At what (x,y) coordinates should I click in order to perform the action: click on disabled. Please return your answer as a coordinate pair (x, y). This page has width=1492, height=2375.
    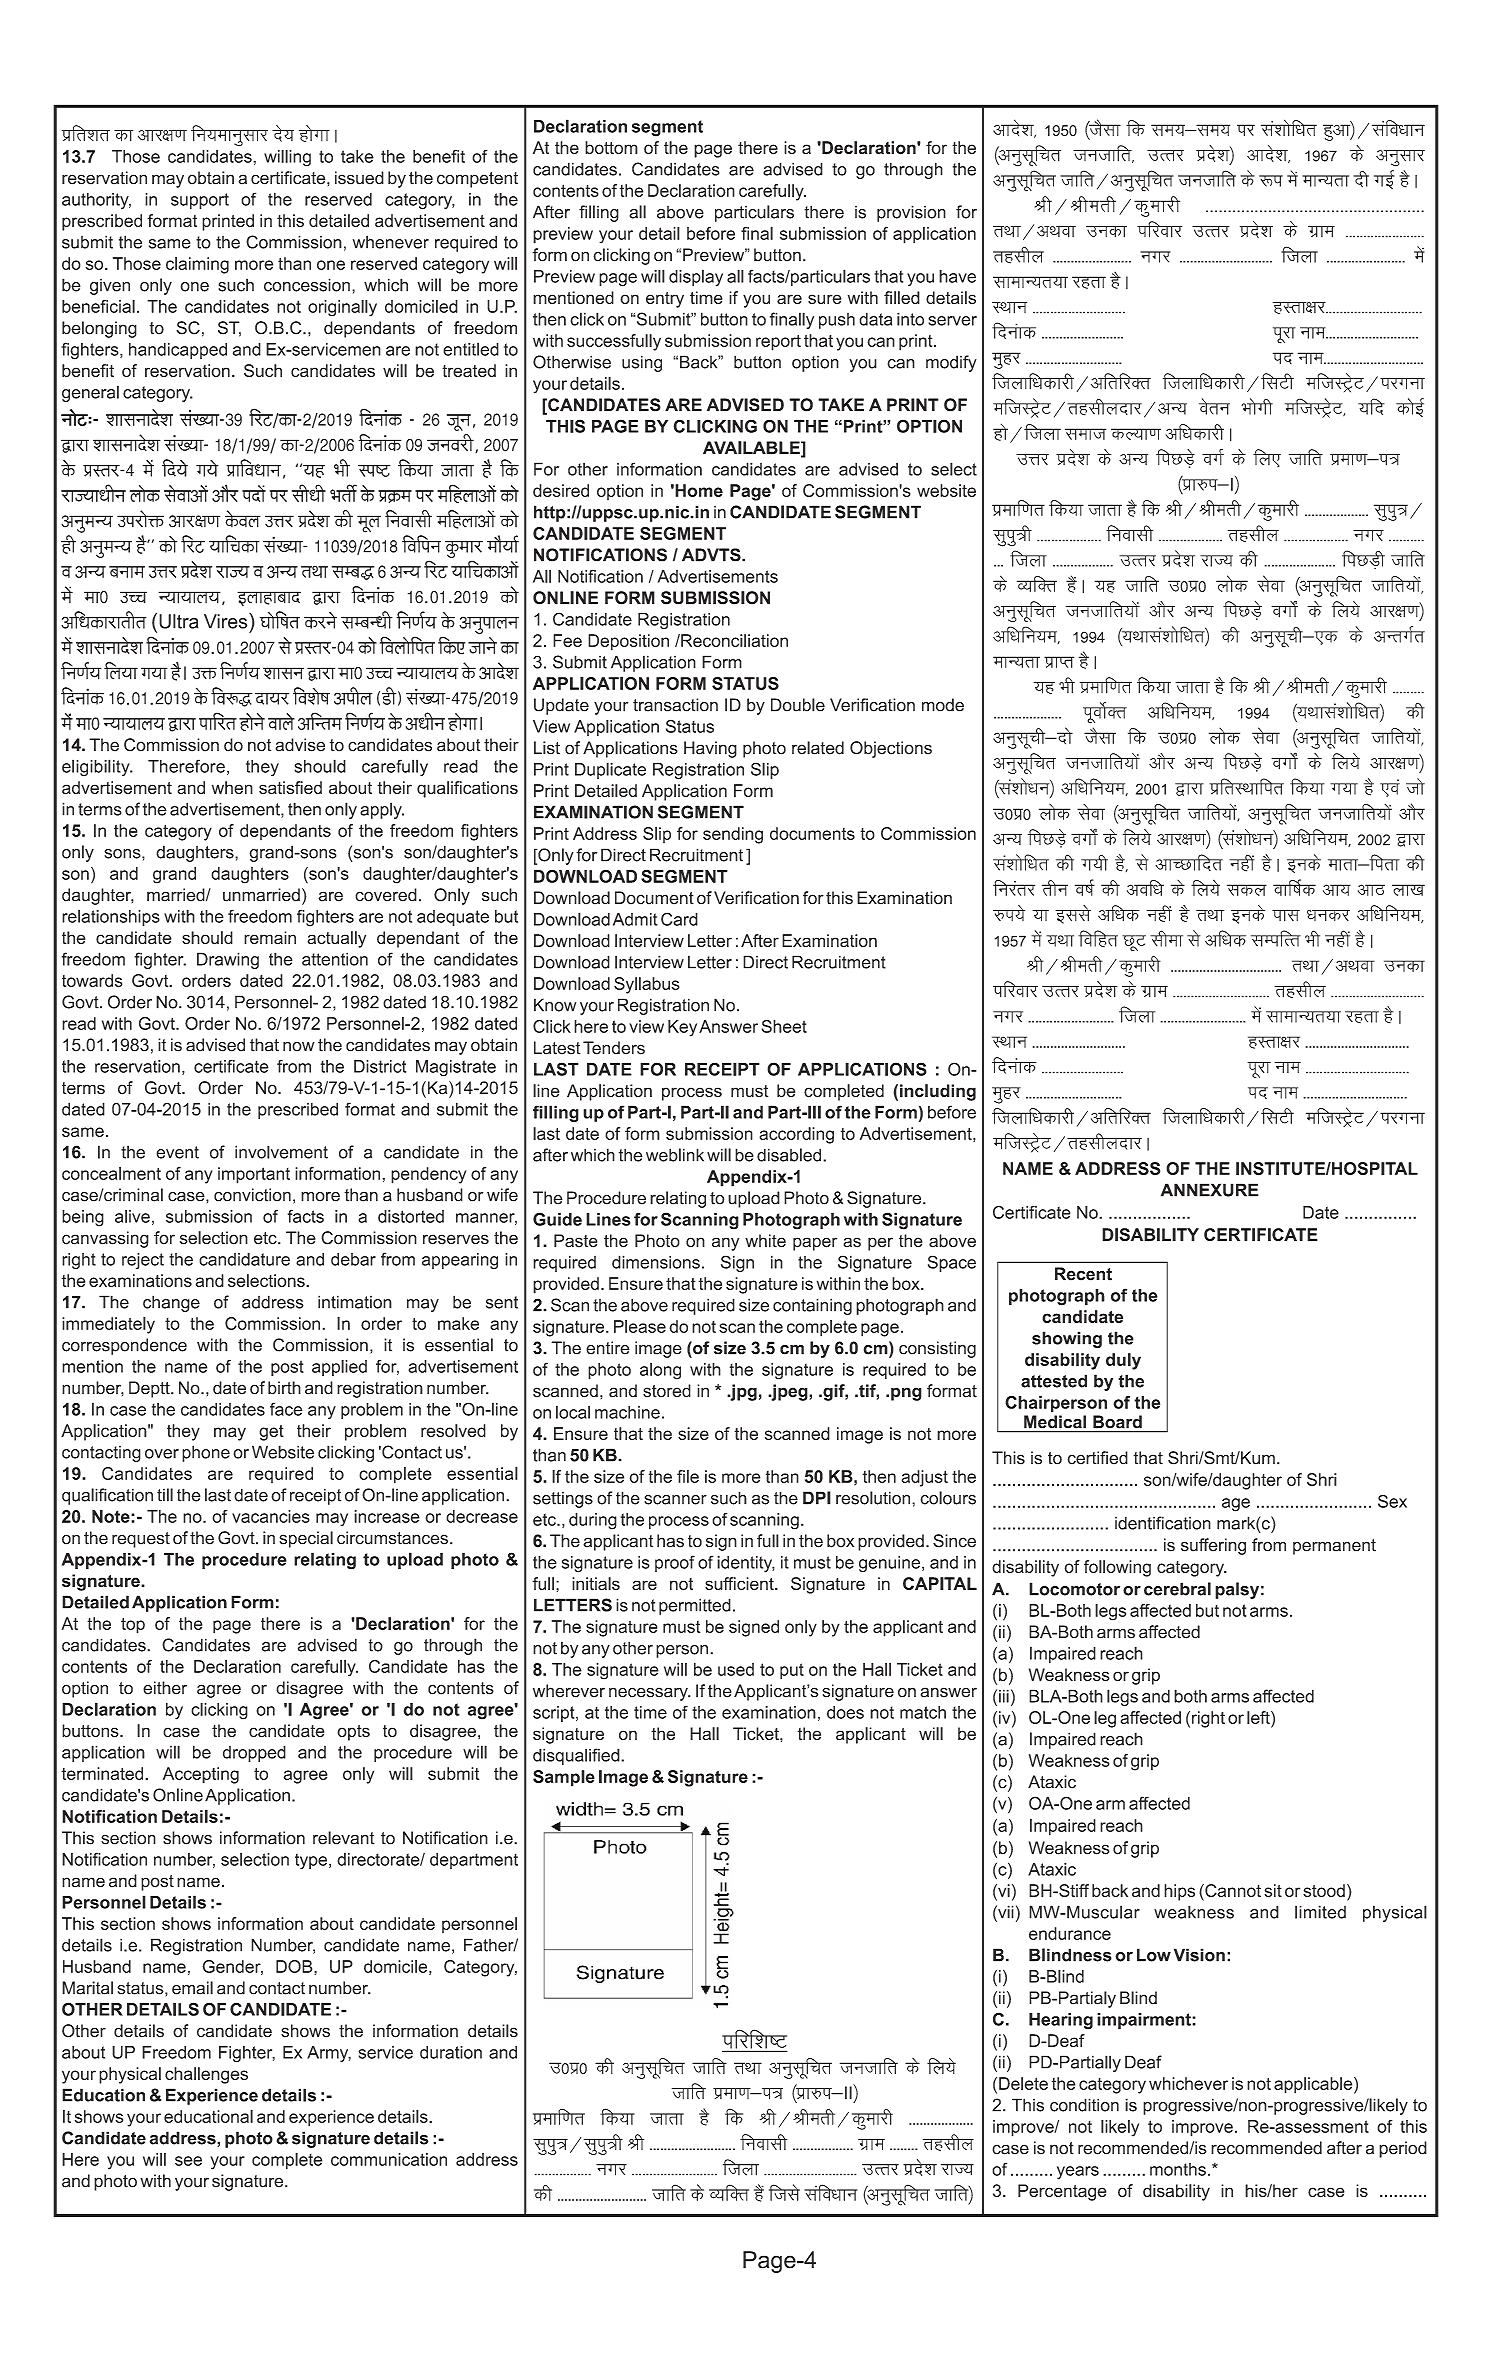
    Looking at the image, I should click on (790, 1155).
